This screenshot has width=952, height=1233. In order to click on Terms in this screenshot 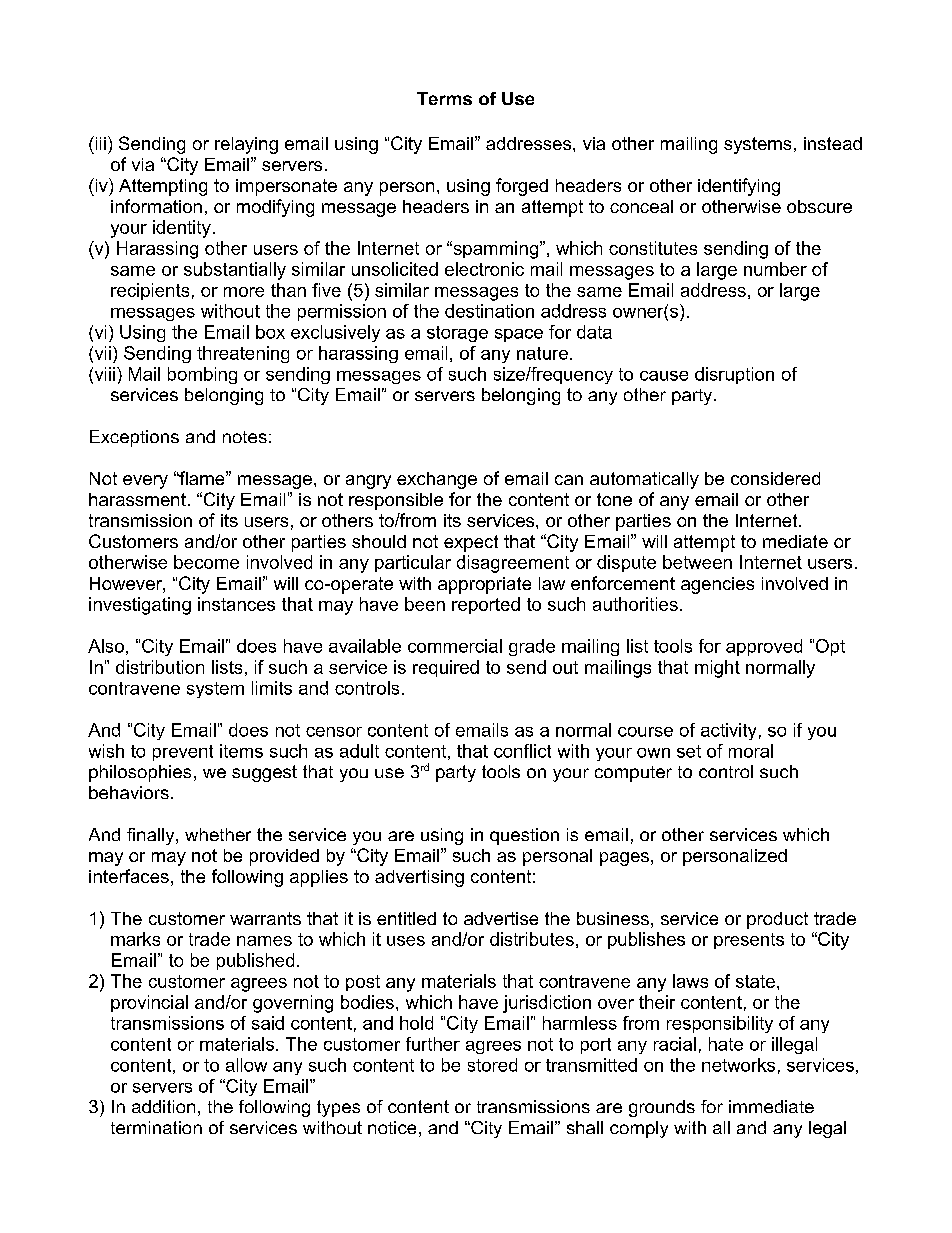, I will do `click(444, 98)`.
